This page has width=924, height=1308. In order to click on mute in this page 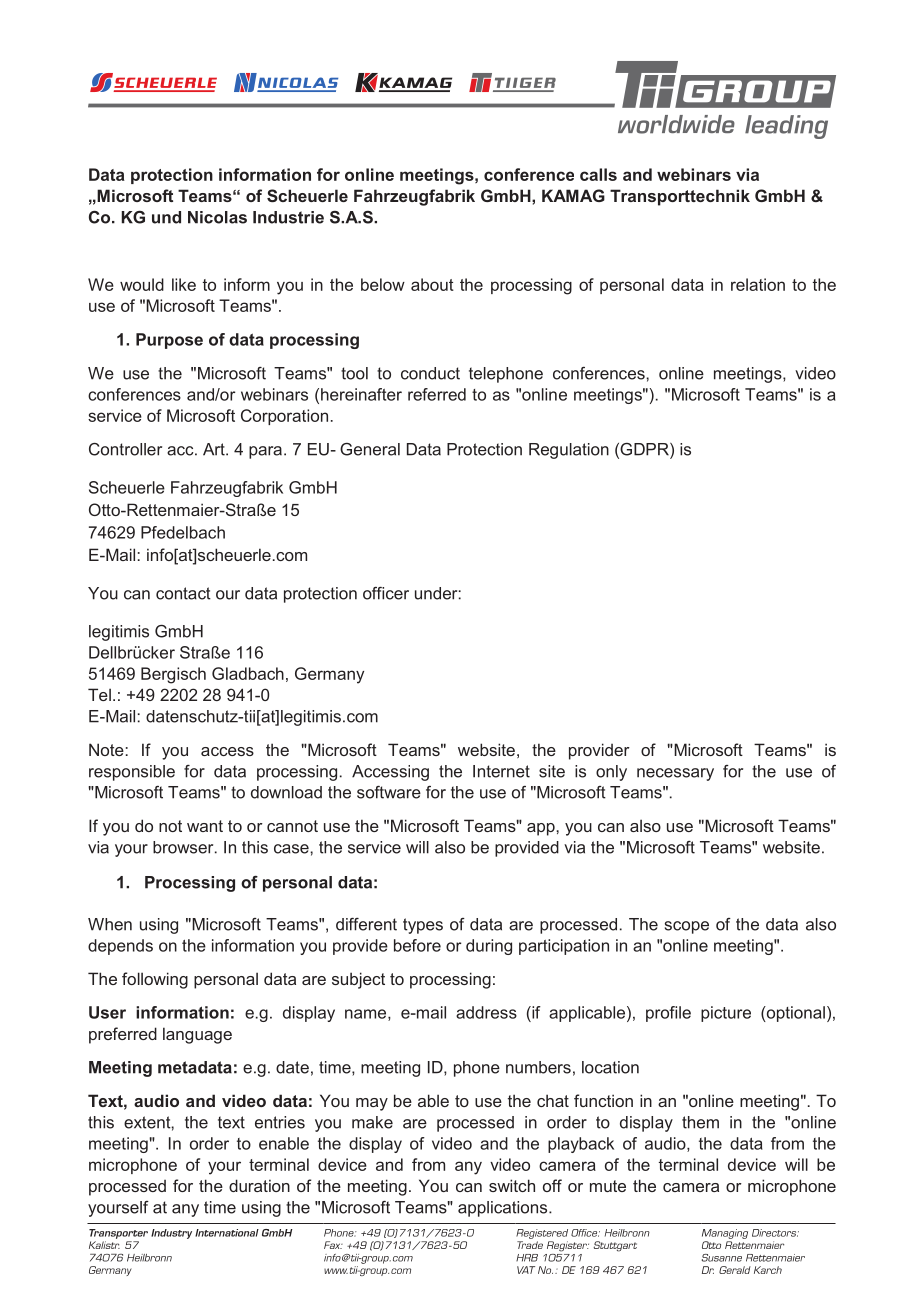, I will do `click(608, 1186)`.
